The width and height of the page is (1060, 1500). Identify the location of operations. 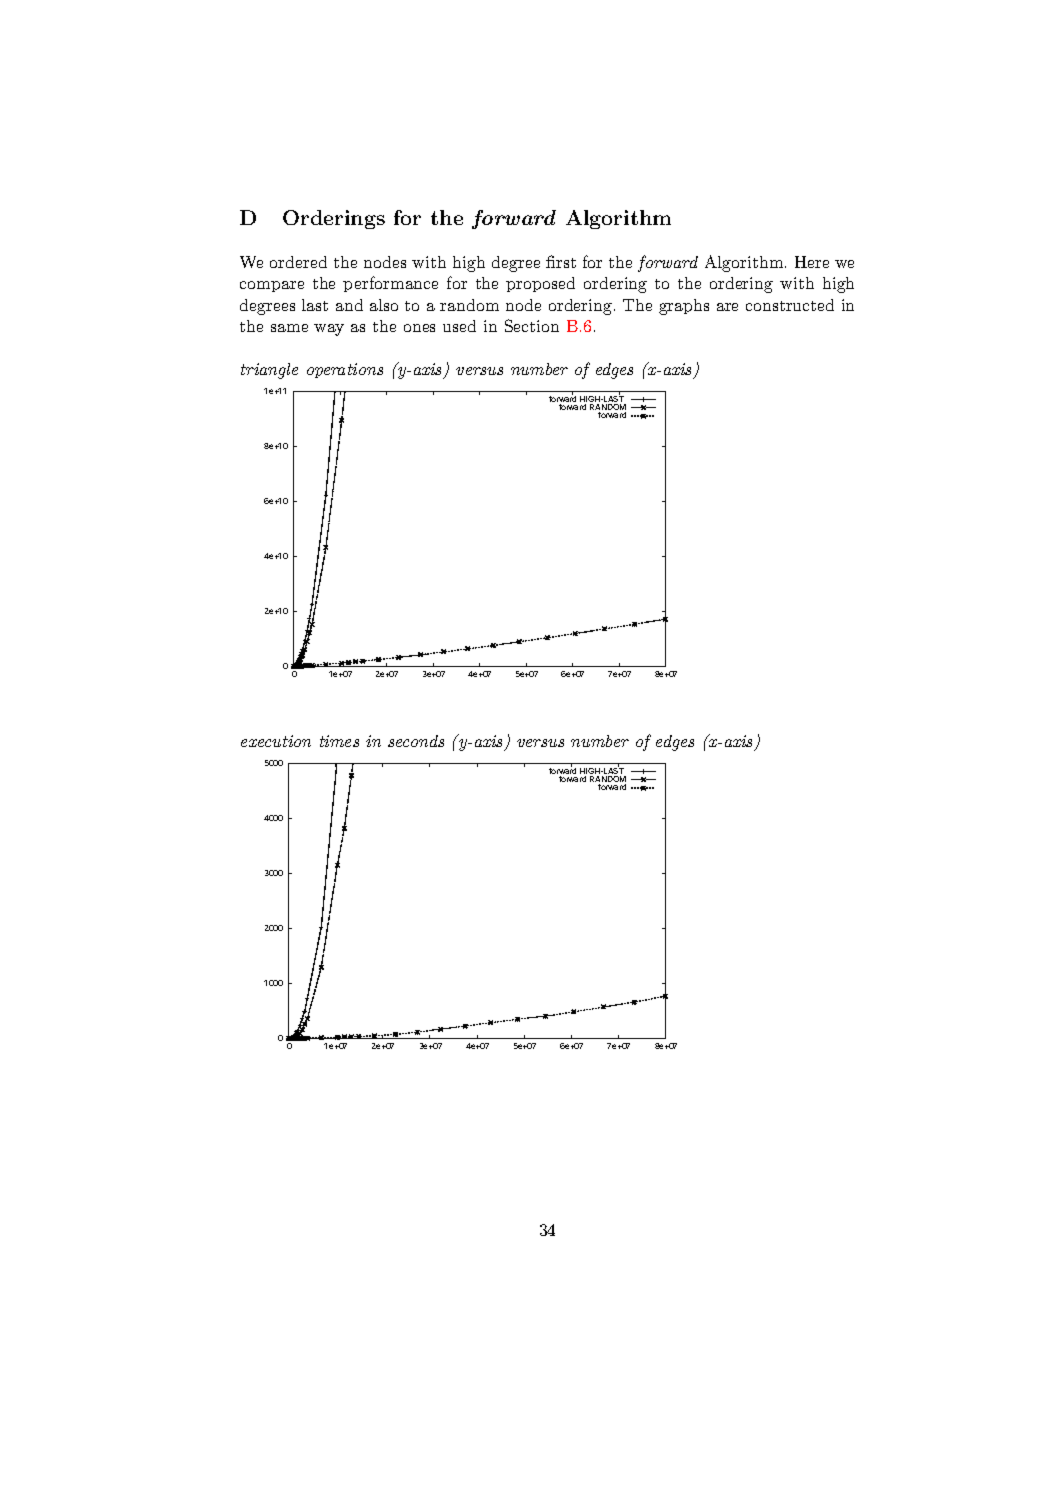
(345, 370).
